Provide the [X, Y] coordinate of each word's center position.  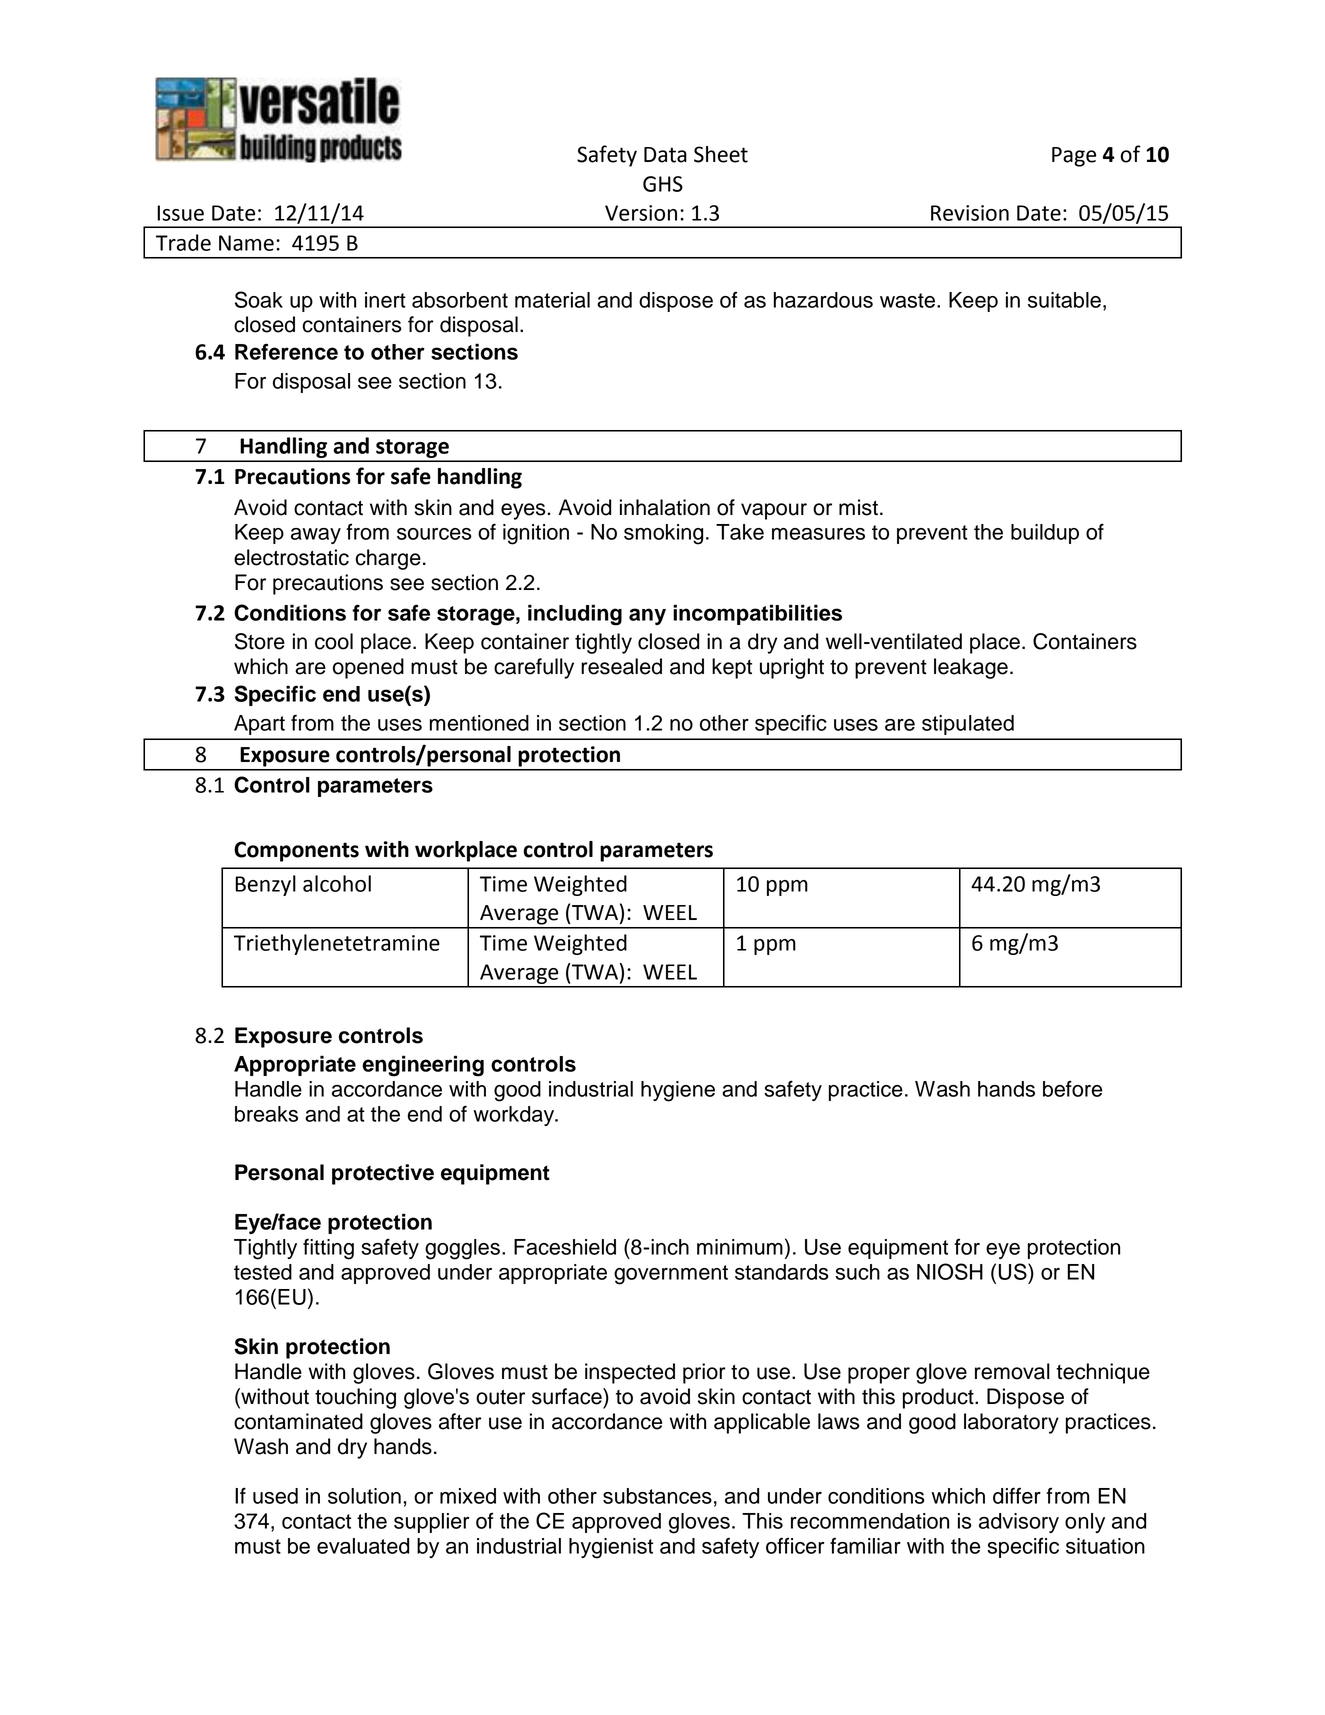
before [1072, 1088]
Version [641, 213]
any [647, 616]
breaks [266, 1114]
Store [260, 641]
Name [246, 243]
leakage [971, 668]
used [275, 1496]
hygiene [678, 1091]
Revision [970, 213]
